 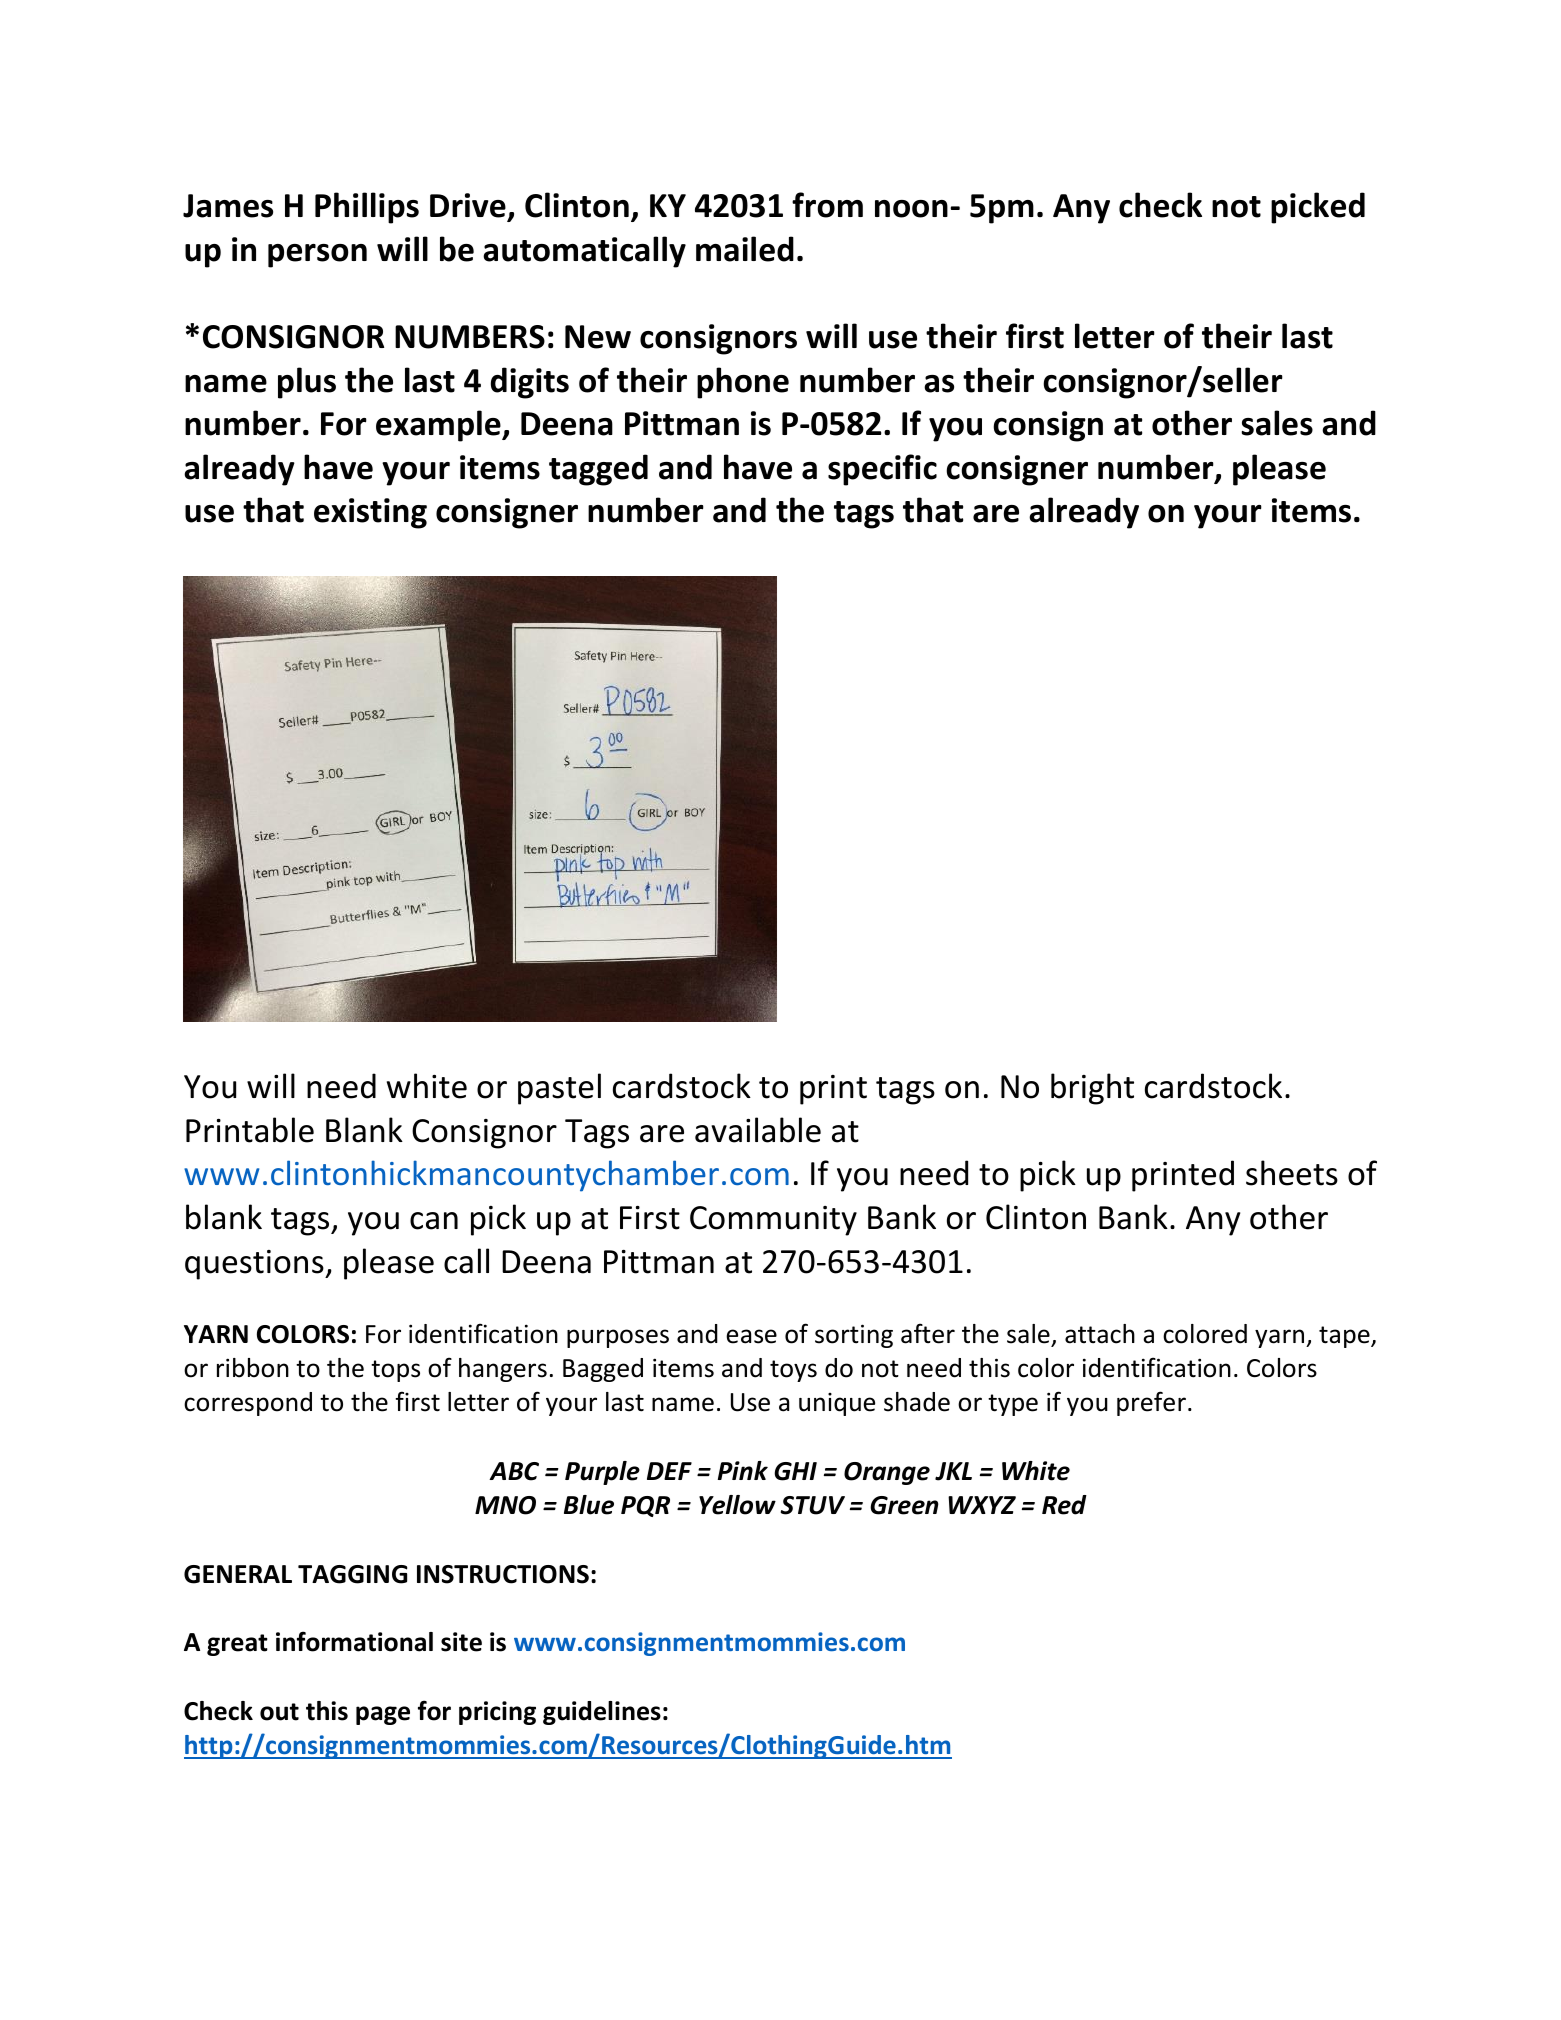 What do you see at coordinates (317, 256) in the image?
I see `person` at bounding box center [317, 256].
